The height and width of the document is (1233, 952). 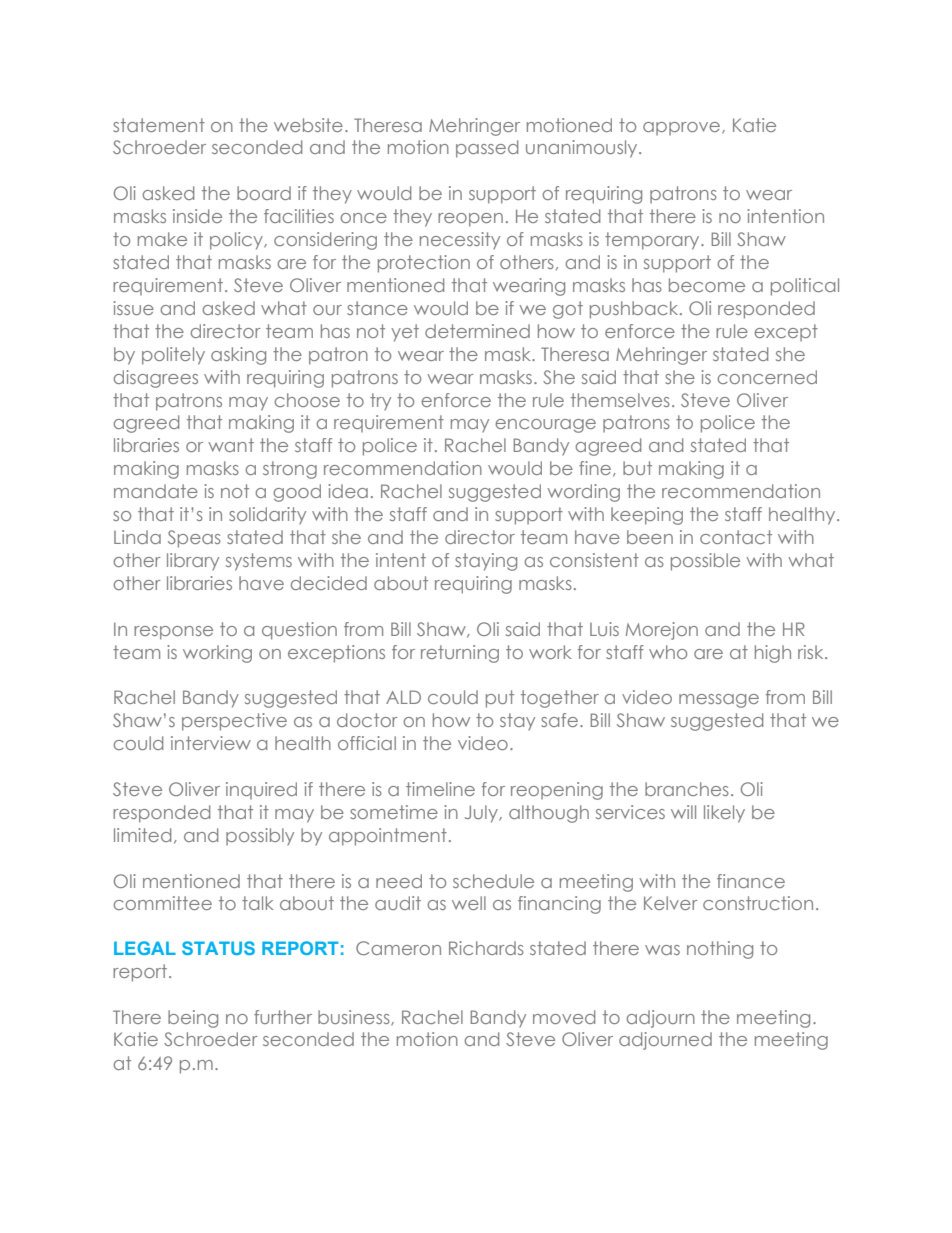 What do you see at coordinates (231, 445) in the document?
I see `want` at bounding box center [231, 445].
